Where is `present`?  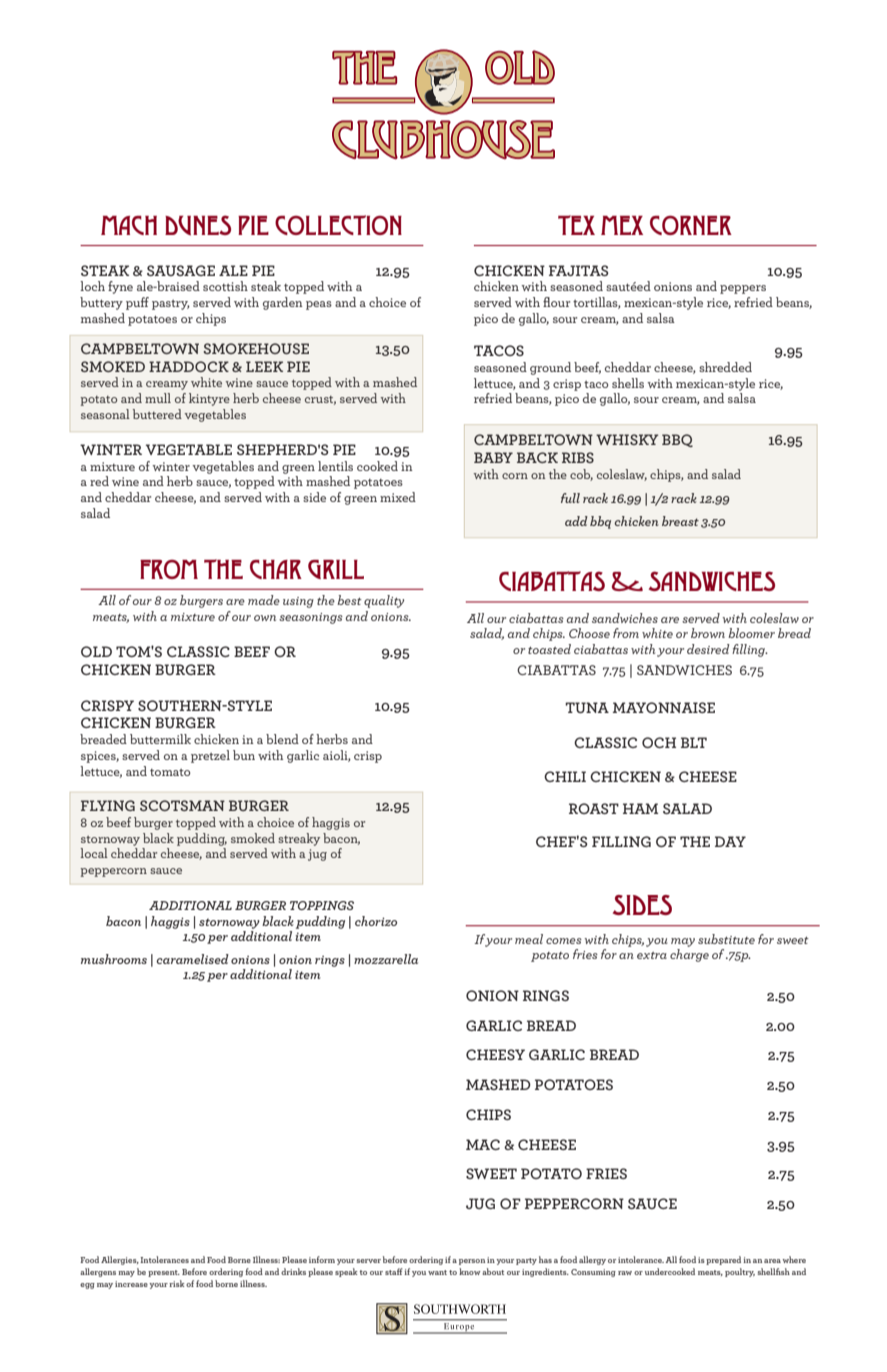
present is located at coordinates (164, 1273).
